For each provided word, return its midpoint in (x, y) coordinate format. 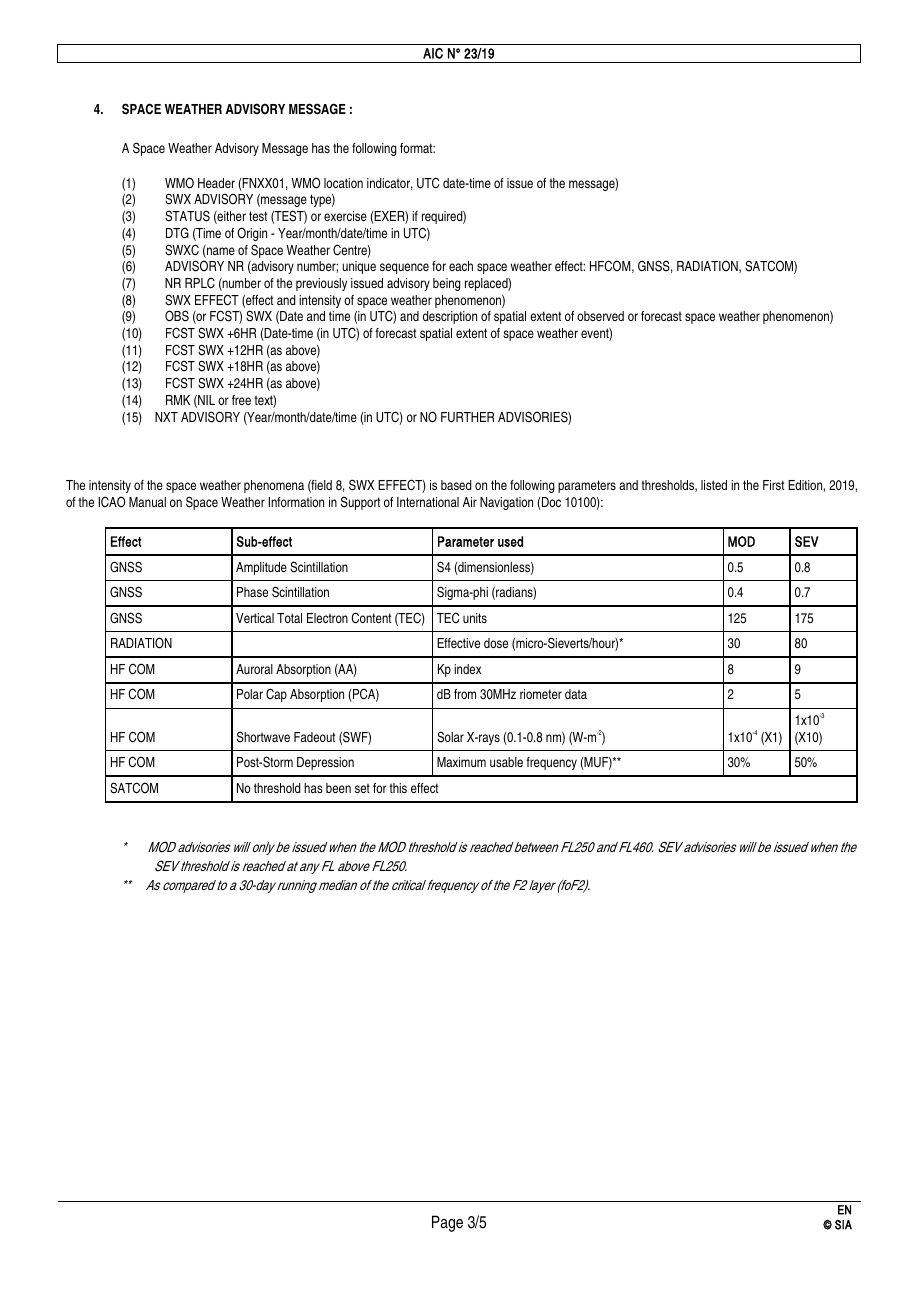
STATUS (187, 216)
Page (447, 1223)
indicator (390, 184)
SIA (843, 1225)
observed (600, 316)
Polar (250, 694)
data (576, 694)
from (465, 694)
